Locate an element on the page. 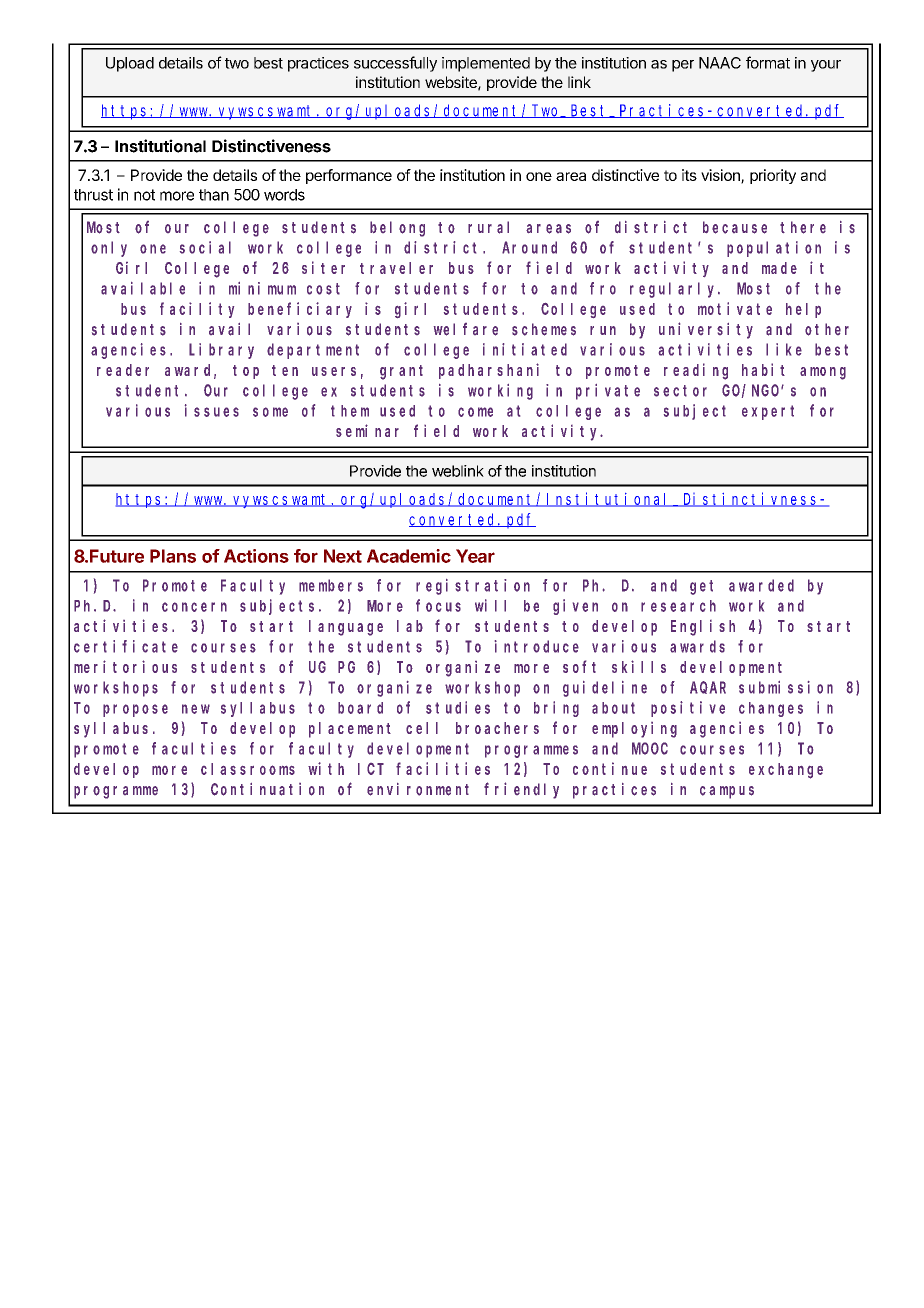  successfully is located at coordinates (395, 64).
